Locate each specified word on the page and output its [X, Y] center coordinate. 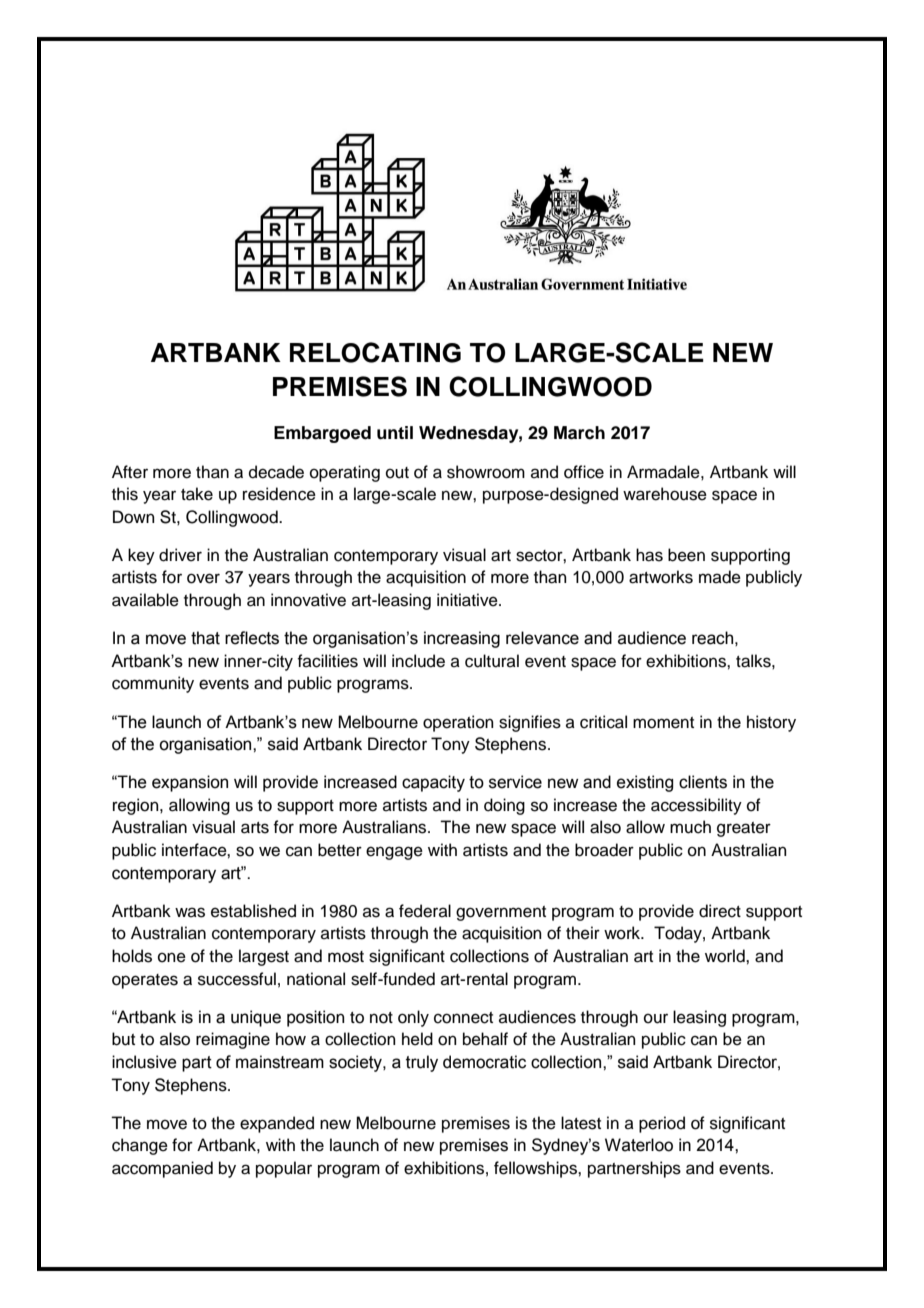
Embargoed [322, 434]
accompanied [162, 1169]
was [190, 912]
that [205, 638]
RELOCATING [375, 352]
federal [425, 911]
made [720, 577]
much [690, 827]
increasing [462, 639]
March [579, 433]
